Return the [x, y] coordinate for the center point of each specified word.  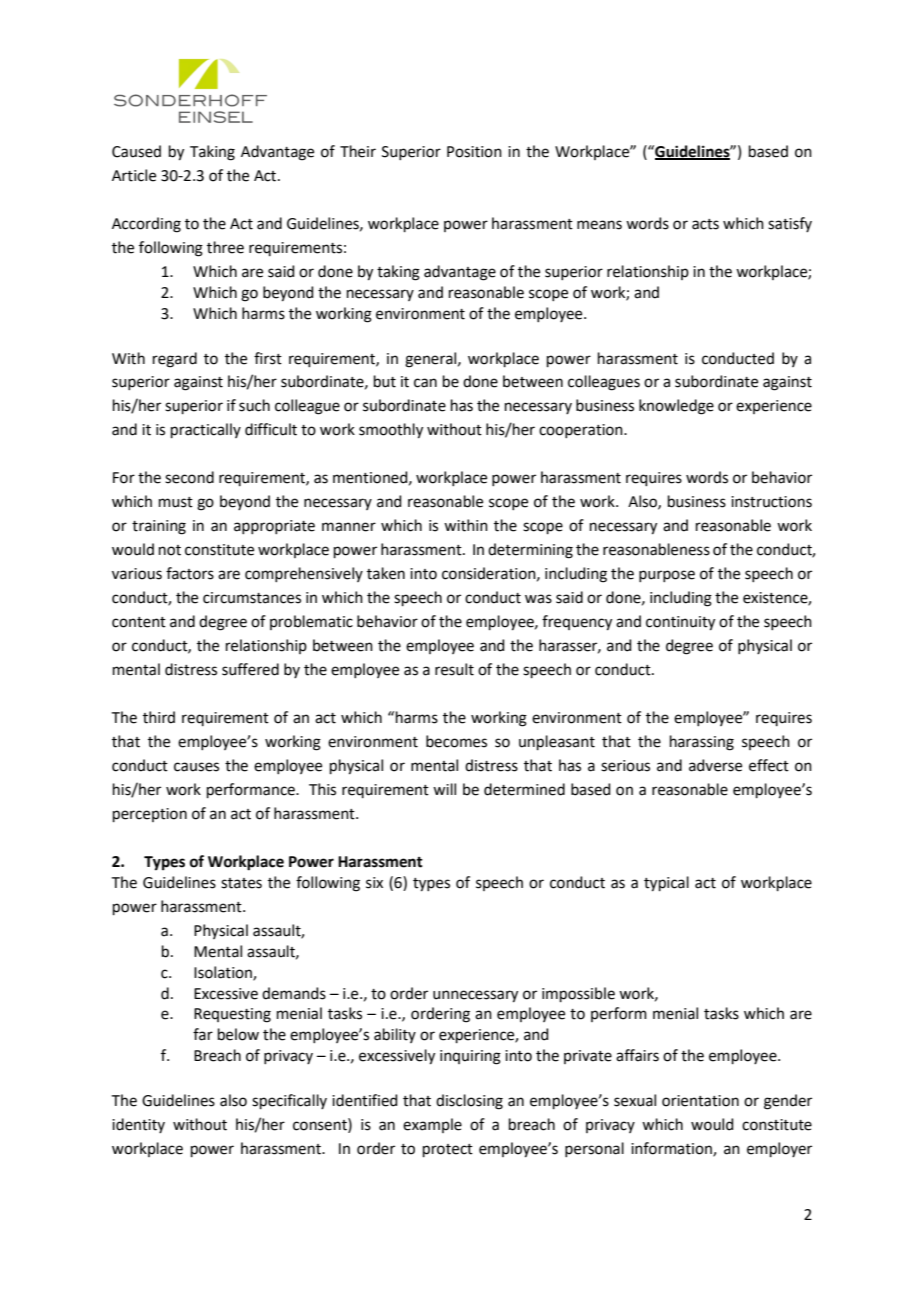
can [425, 383]
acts [705, 224]
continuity [680, 623]
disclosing [469, 1102]
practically [206, 430]
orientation [700, 1101]
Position [474, 152]
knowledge [676, 407]
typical [666, 884]
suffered [250, 669]
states [241, 883]
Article [134, 175]
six [374, 883]
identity [138, 1125]
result [454, 669]
